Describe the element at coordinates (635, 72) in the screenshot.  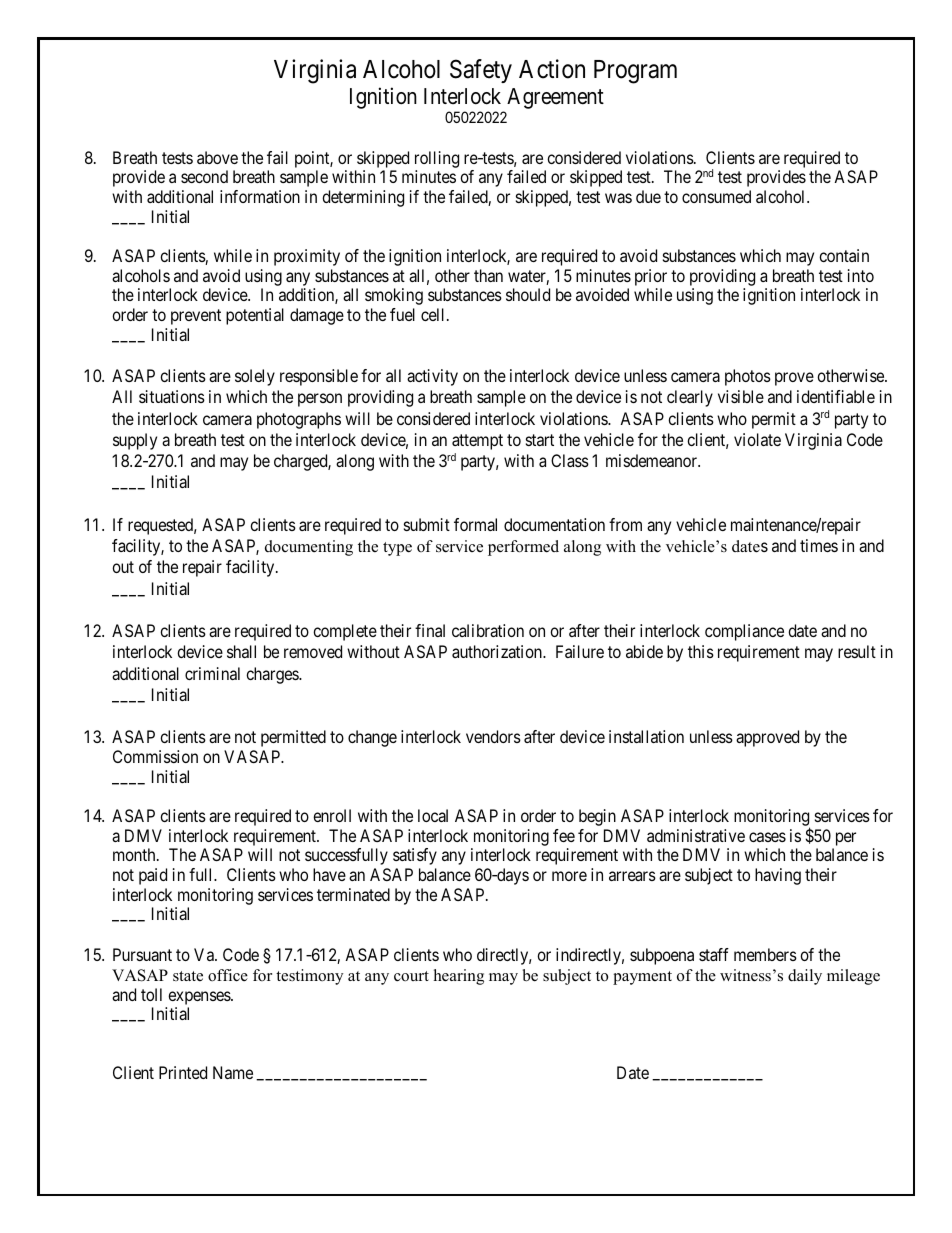
I see `Program` at that location.
